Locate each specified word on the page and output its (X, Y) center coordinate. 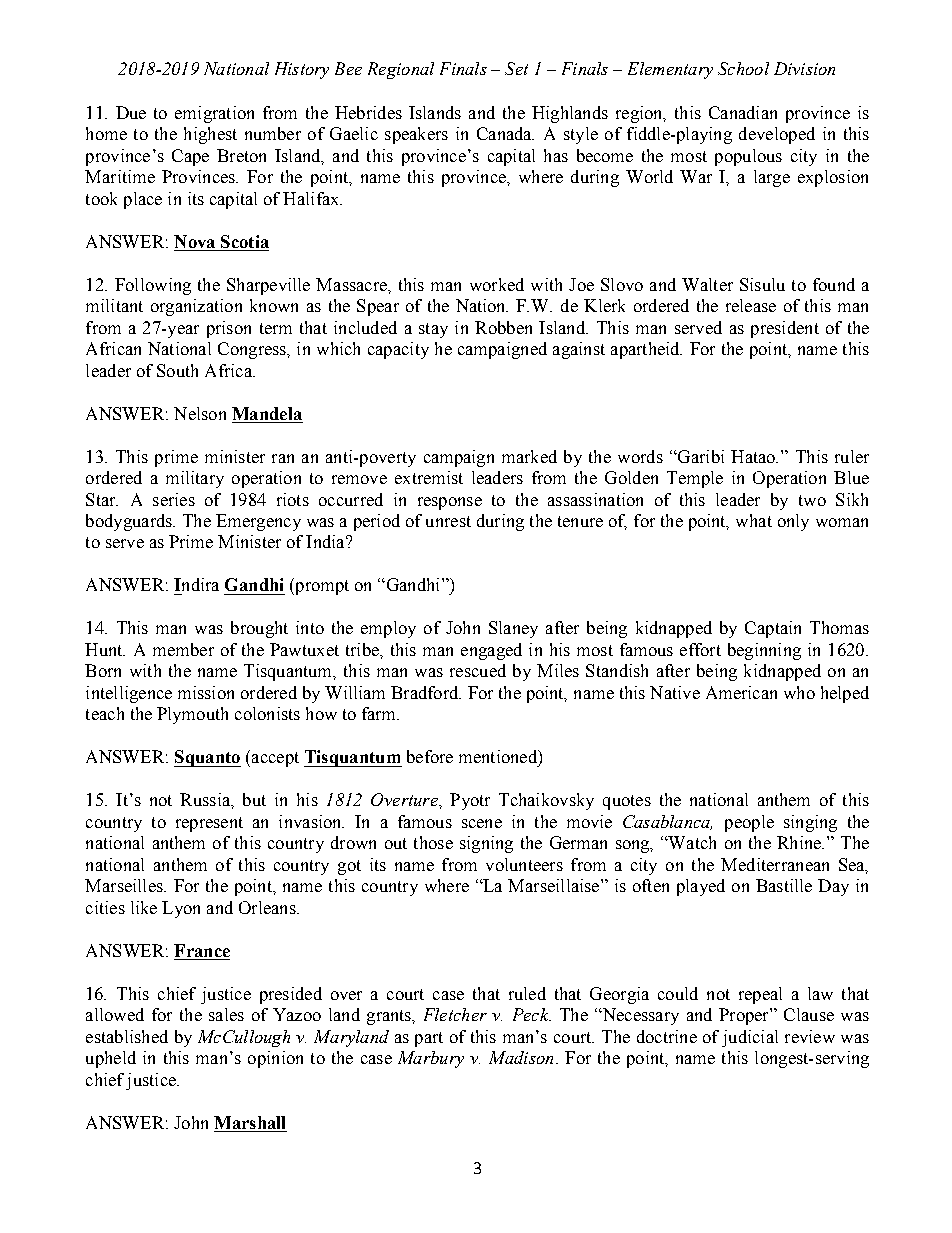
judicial (750, 1038)
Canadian (743, 112)
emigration (214, 114)
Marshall (249, 1122)
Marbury (431, 1059)
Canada (505, 133)
